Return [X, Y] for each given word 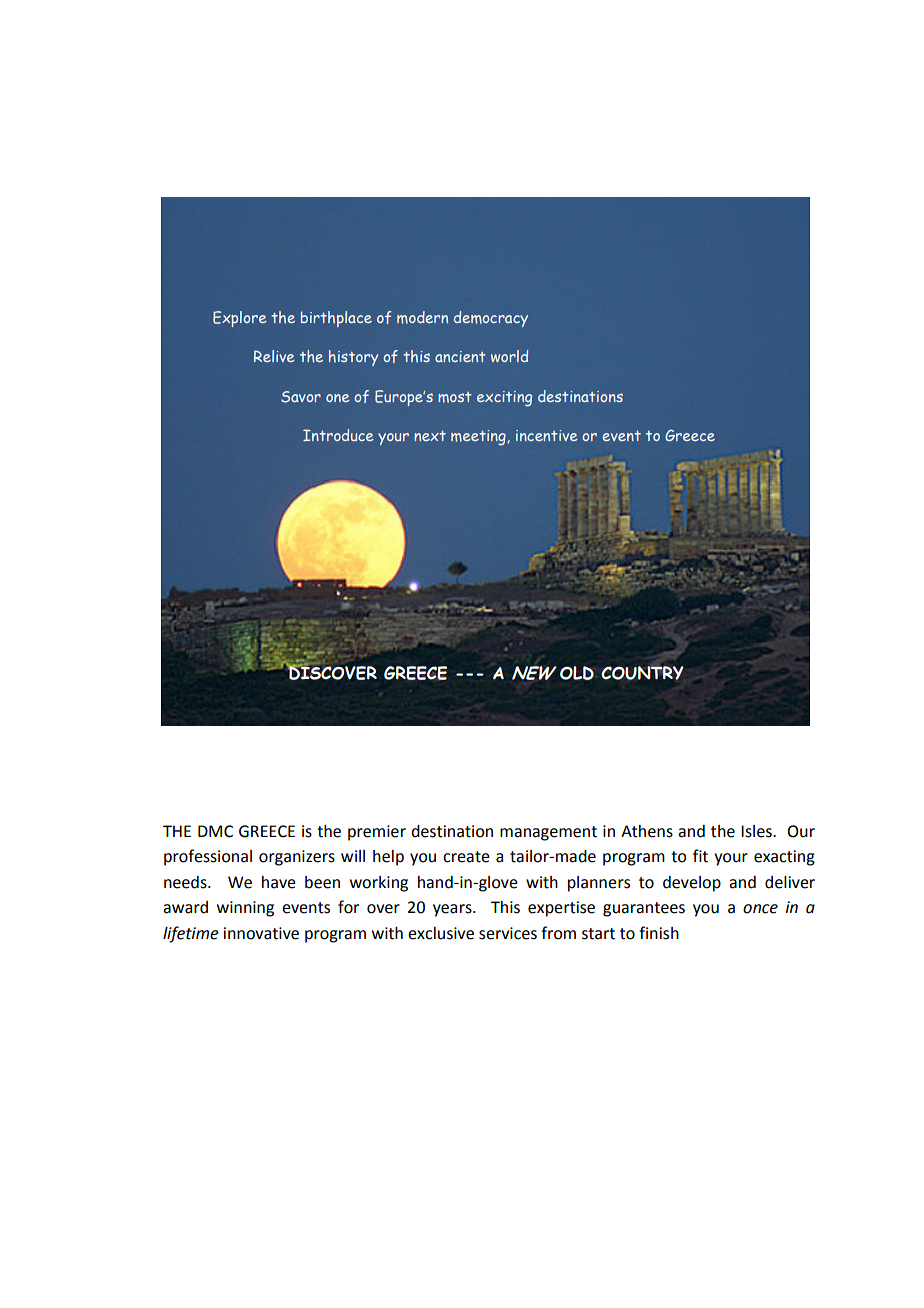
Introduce [338, 435]
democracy [491, 319]
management [548, 833]
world [509, 356]
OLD [577, 673]
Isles [757, 831]
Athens [647, 831]
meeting [479, 437]
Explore [240, 319]
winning [245, 909]
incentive [547, 435]
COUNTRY [642, 673]
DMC [215, 831]
